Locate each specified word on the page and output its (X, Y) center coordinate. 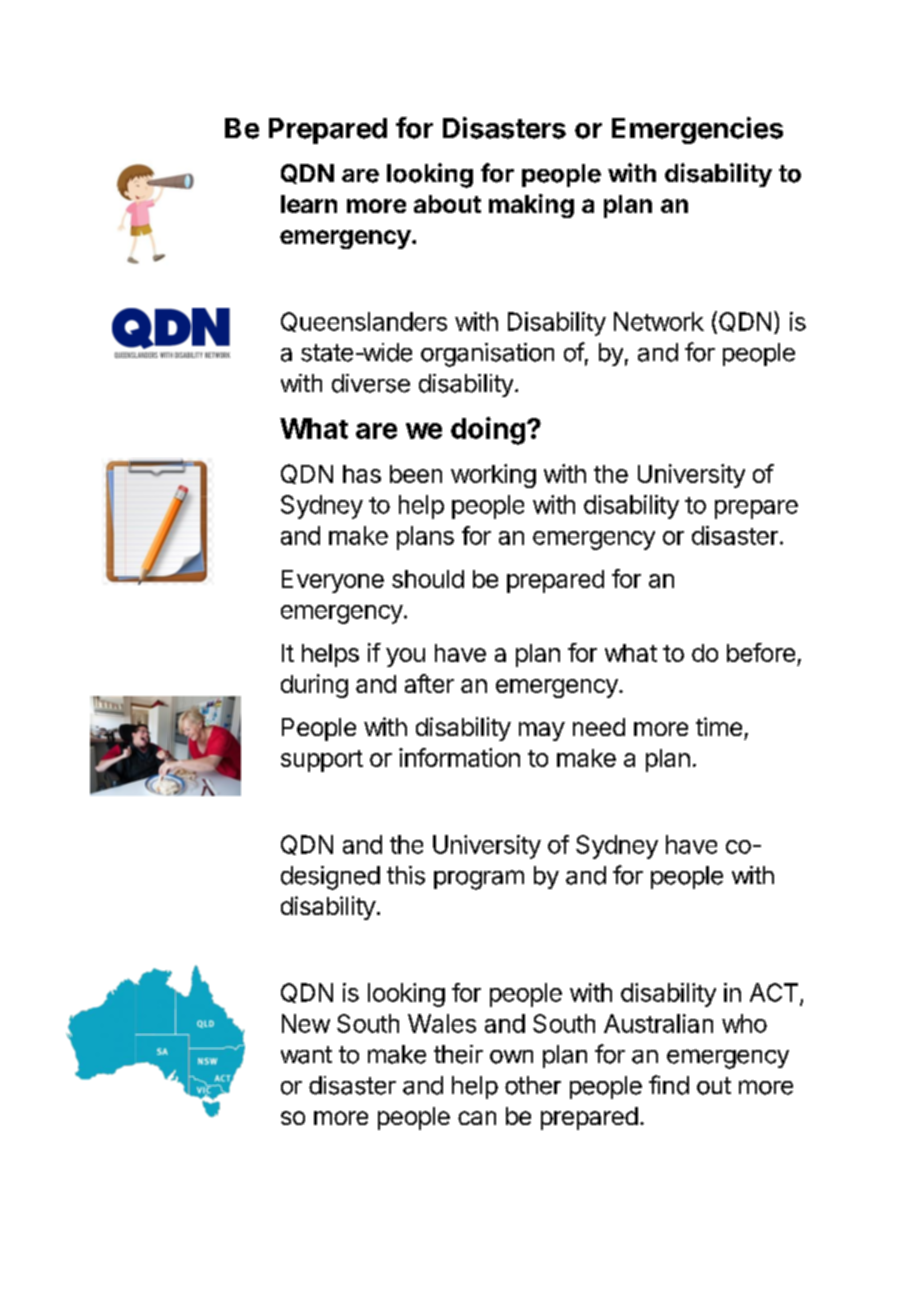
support (322, 761)
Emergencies (697, 130)
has (362, 474)
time (719, 726)
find (669, 1085)
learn (309, 204)
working (493, 476)
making (531, 206)
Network (659, 321)
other (533, 1085)
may (542, 731)
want (306, 1055)
